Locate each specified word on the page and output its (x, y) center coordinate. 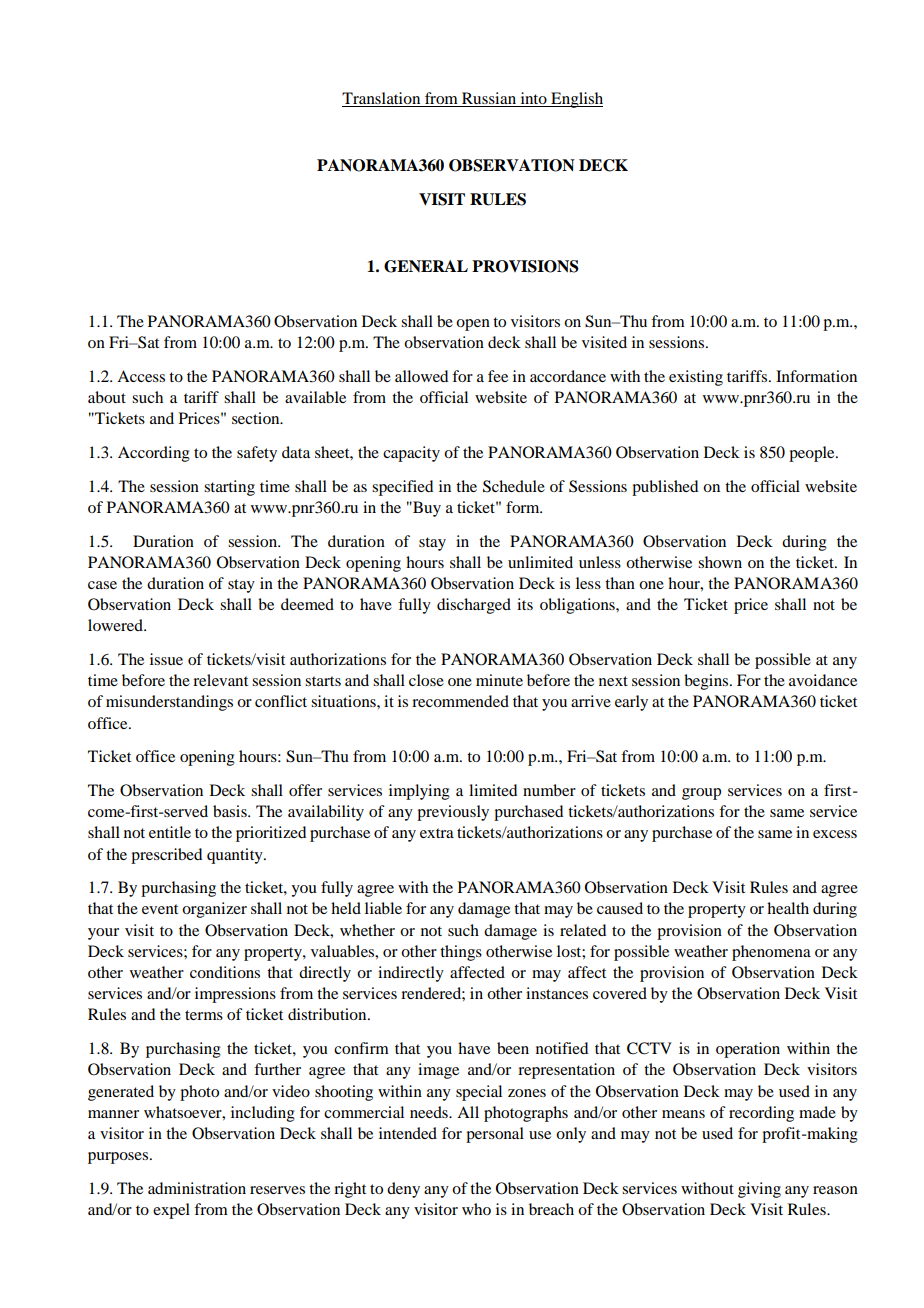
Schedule (514, 486)
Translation (382, 99)
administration (197, 1188)
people (813, 454)
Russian (489, 99)
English (576, 100)
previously (453, 813)
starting (229, 488)
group (701, 794)
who (476, 1209)
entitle (170, 832)
